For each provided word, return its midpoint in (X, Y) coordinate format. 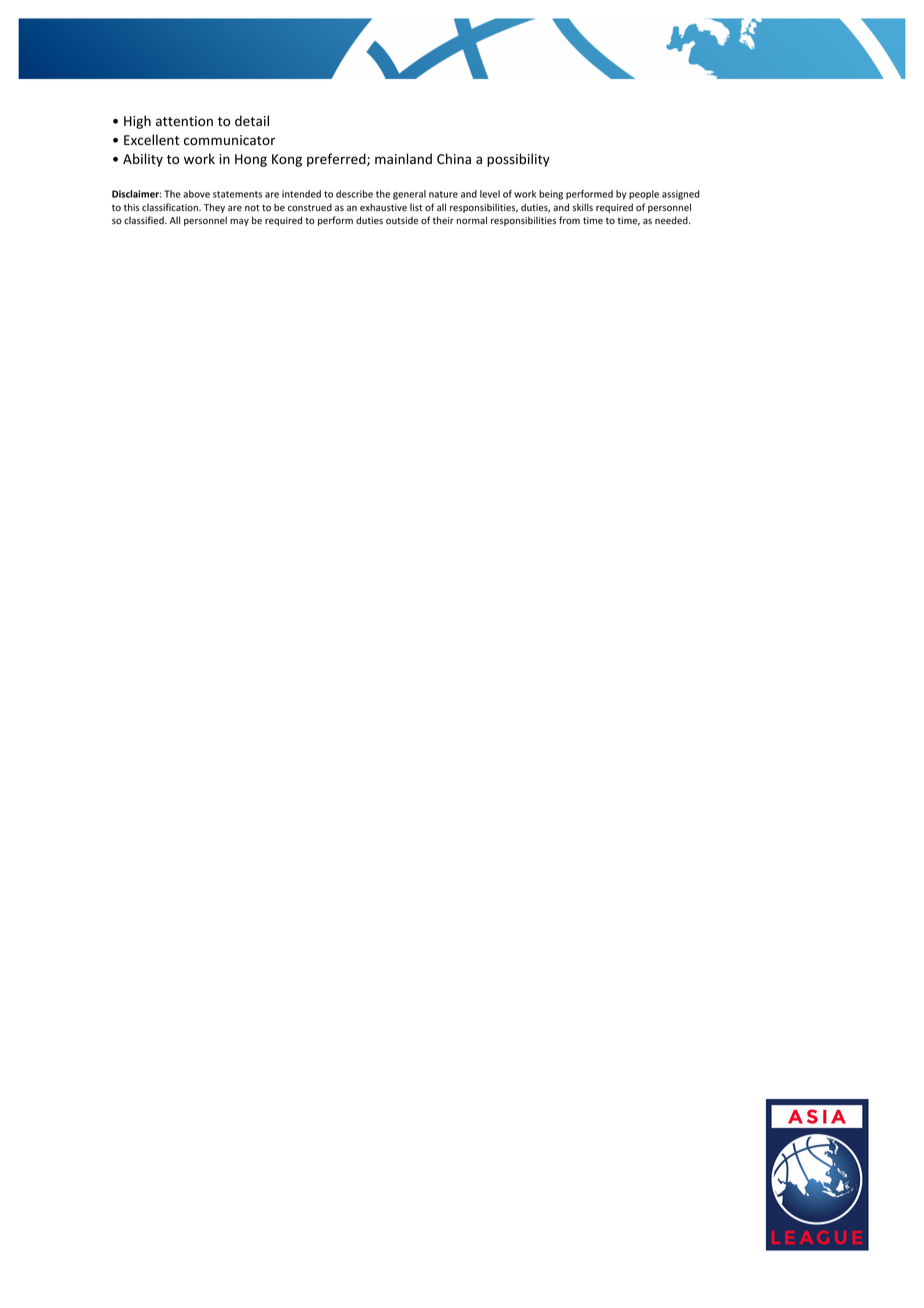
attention (184, 121)
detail (252, 121)
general (409, 195)
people (644, 195)
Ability (143, 160)
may (239, 222)
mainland (403, 158)
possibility (518, 160)
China (454, 158)
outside (402, 220)
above (196, 194)
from (569, 220)
